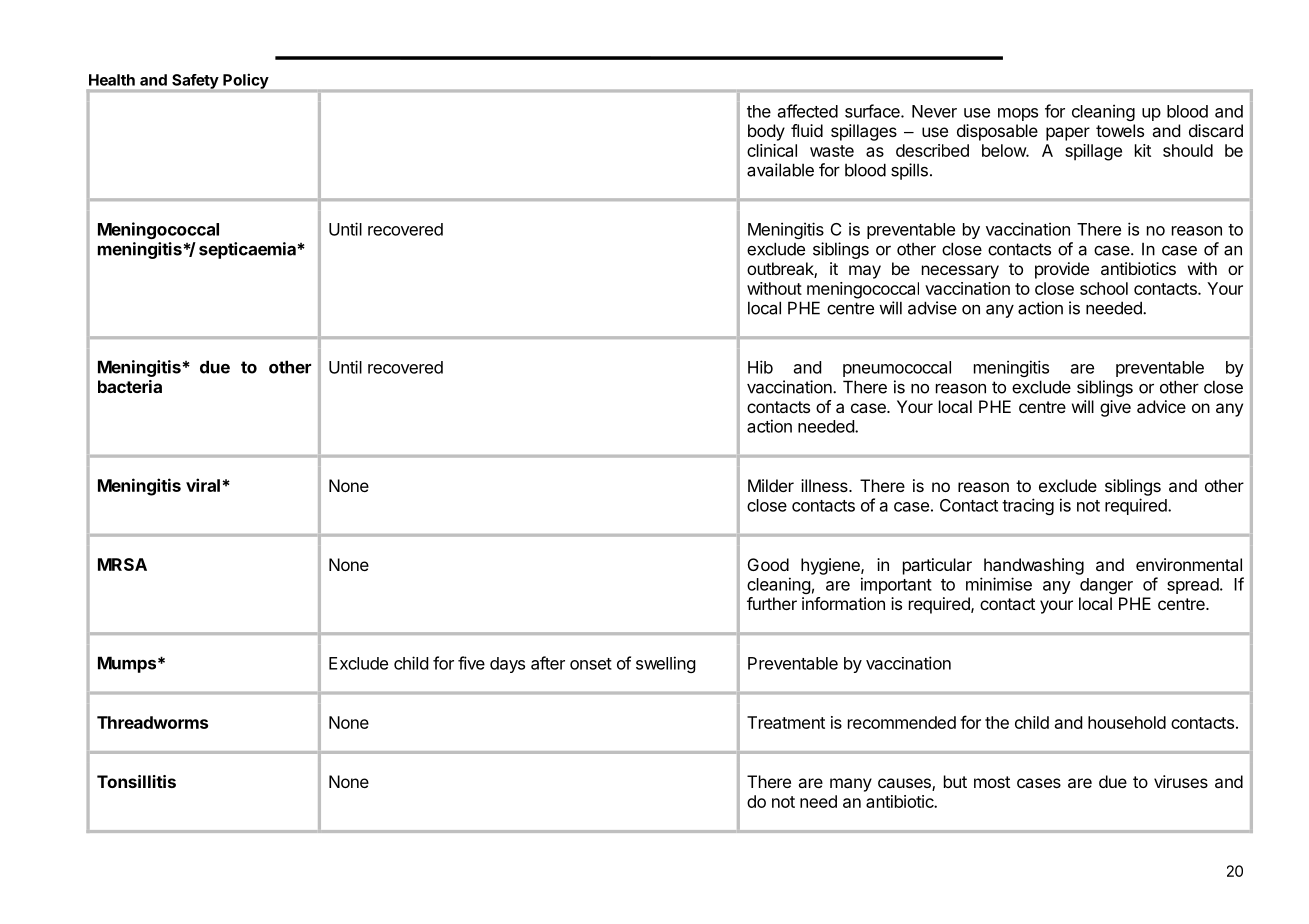 This image has width=1309, height=924. Describe the element at coordinates (771, 485) in the image. I see `Milder` at that location.
